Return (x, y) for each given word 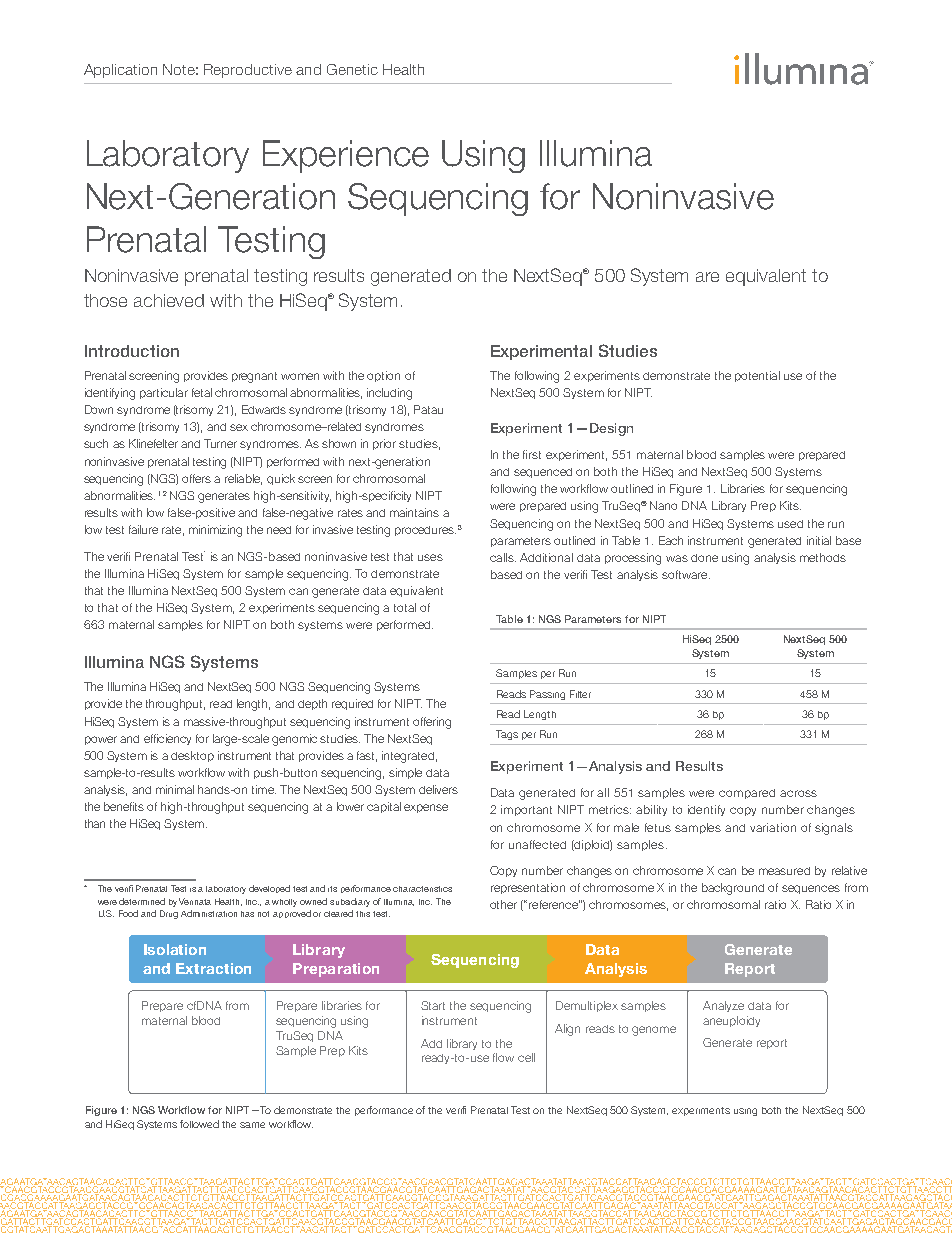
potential (757, 376)
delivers (438, 789)
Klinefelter (153, 443)
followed (199, 1124)
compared (747, 794)
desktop (192, 756)
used (790, 524)
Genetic (352, 69)
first (532, 454)
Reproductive (248, 71)
